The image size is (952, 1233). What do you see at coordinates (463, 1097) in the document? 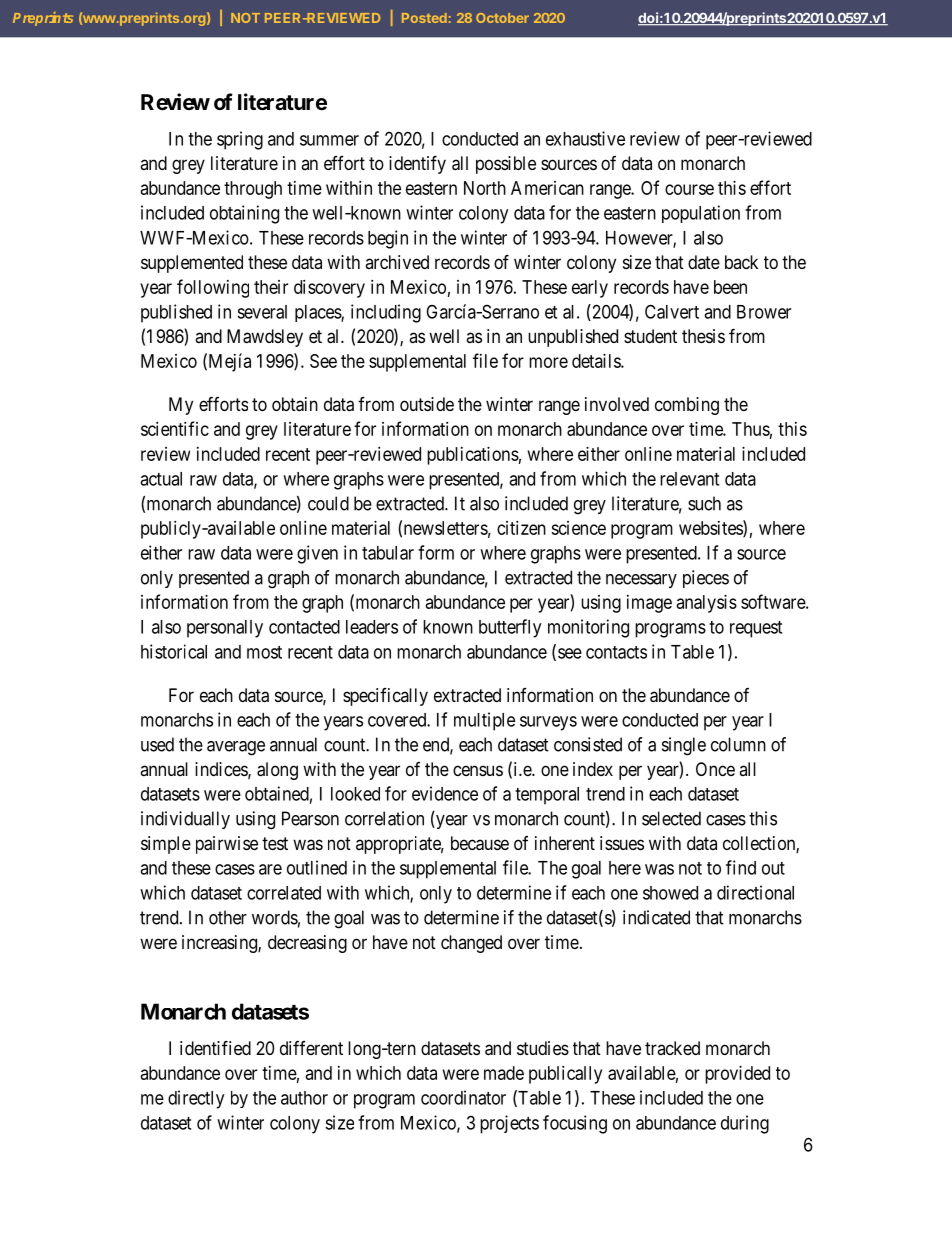
I see `coordinator` at bounding box center [463, 1097].
